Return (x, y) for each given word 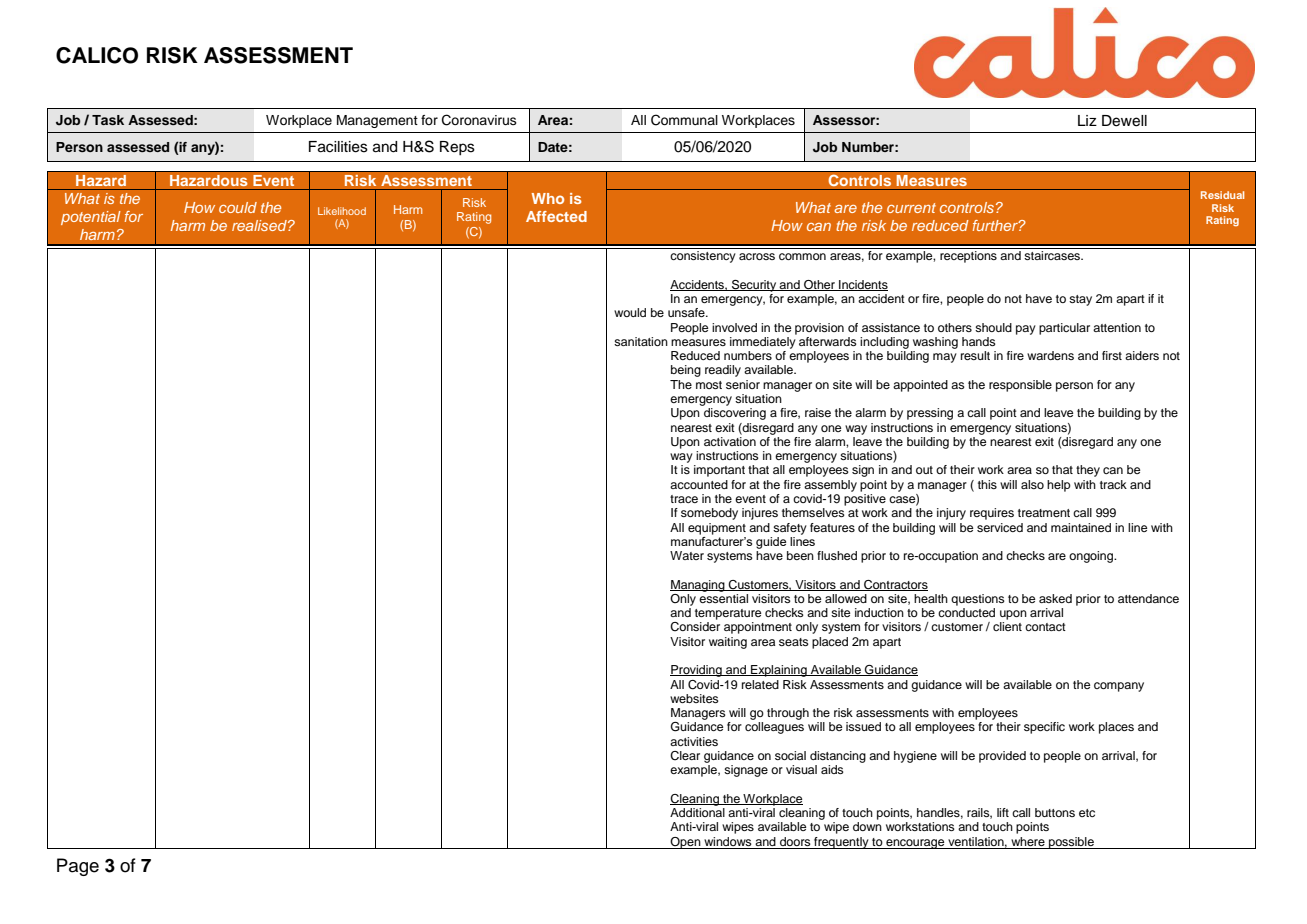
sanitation (641, 341)
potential (91, 218)
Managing (698, 586)
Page (78, 867)
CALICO (97, 55)
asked (1055, 598)
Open (686, 843)
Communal (684, 120)
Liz (1087, 120)
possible (1071, 843)
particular (1064, 329)
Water (687, 555)
